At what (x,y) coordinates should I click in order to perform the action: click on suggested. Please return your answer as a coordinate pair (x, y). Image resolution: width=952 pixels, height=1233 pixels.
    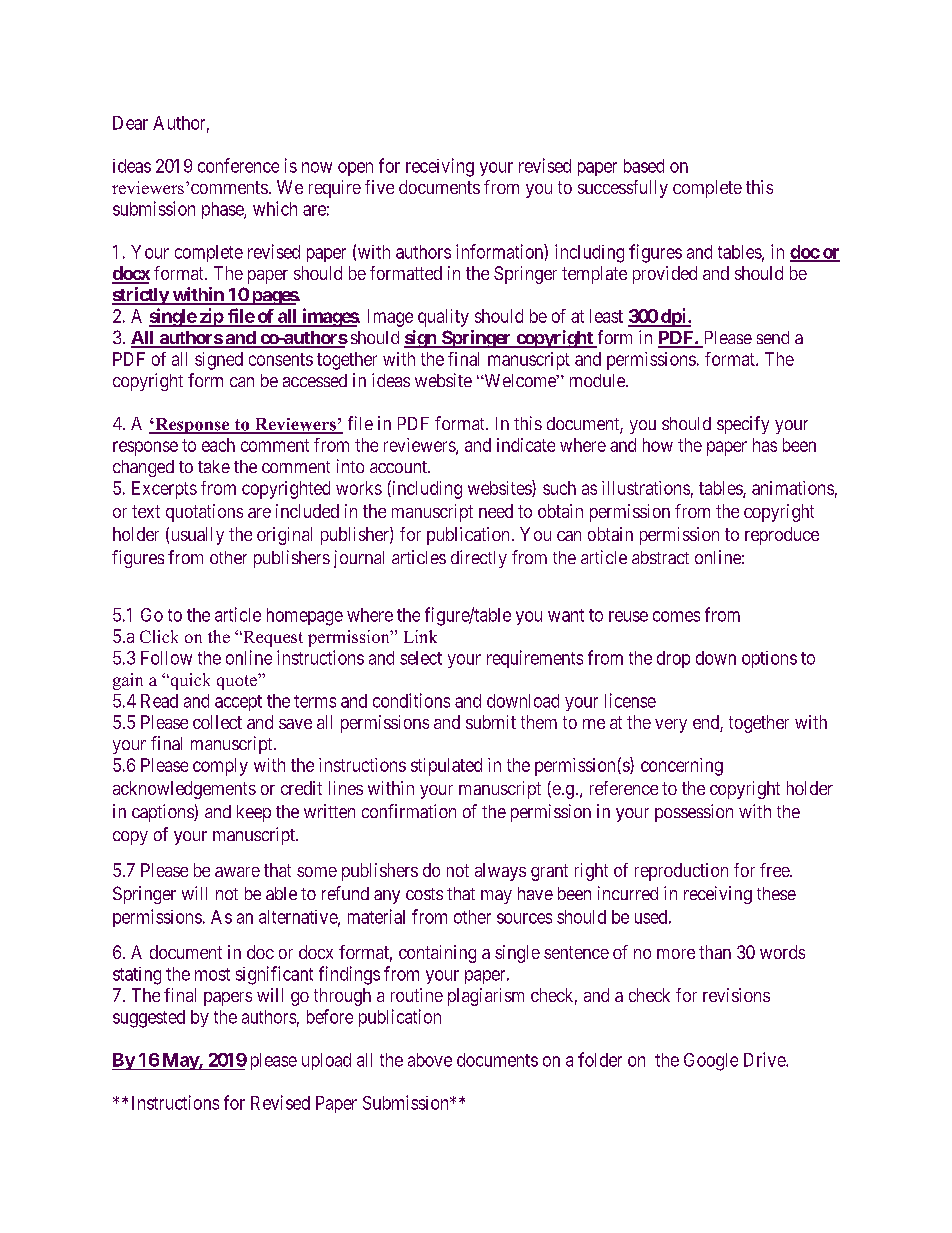
    Looking at the image, I should click on (149, 1019).
